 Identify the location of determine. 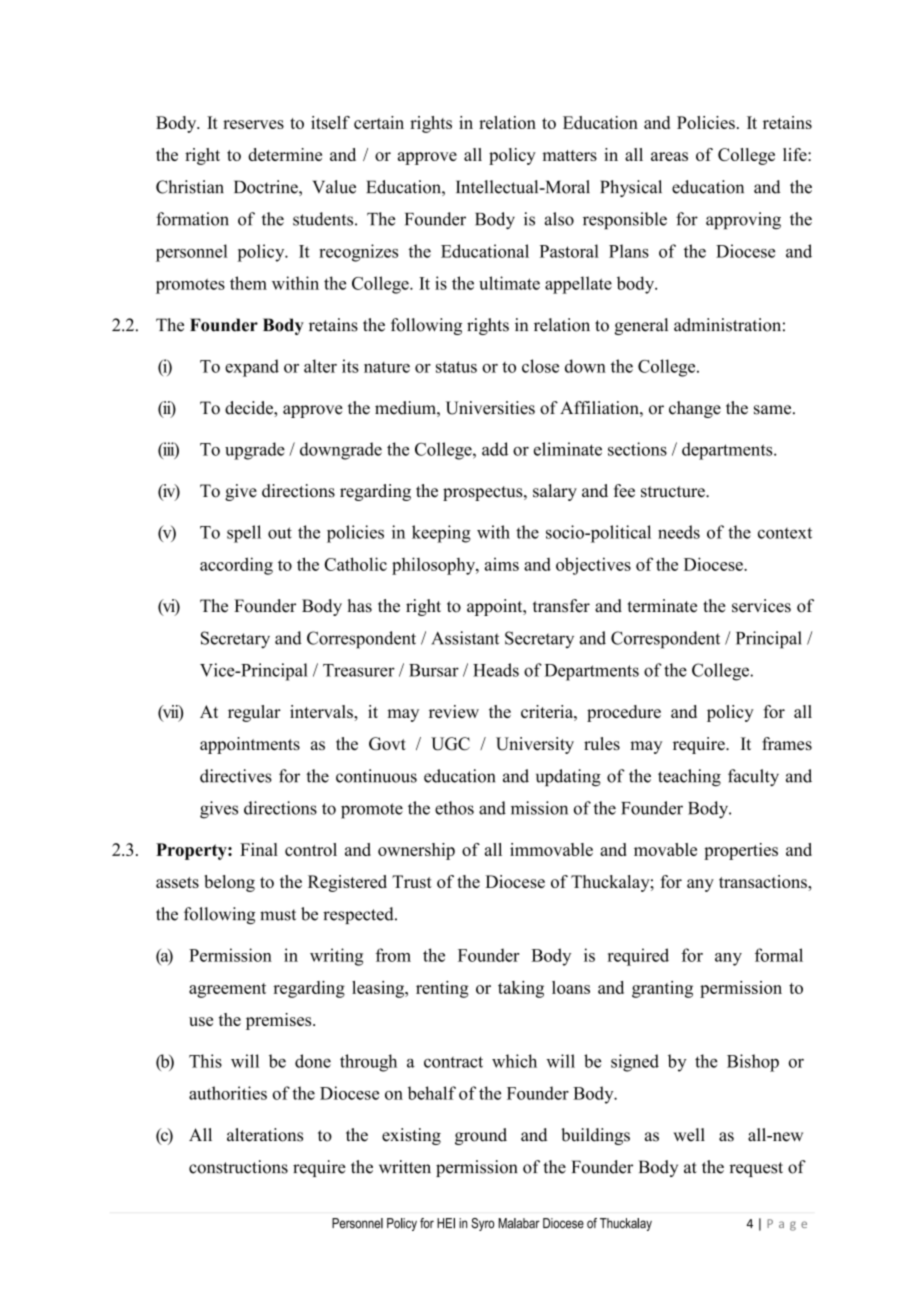
(285, 154).
